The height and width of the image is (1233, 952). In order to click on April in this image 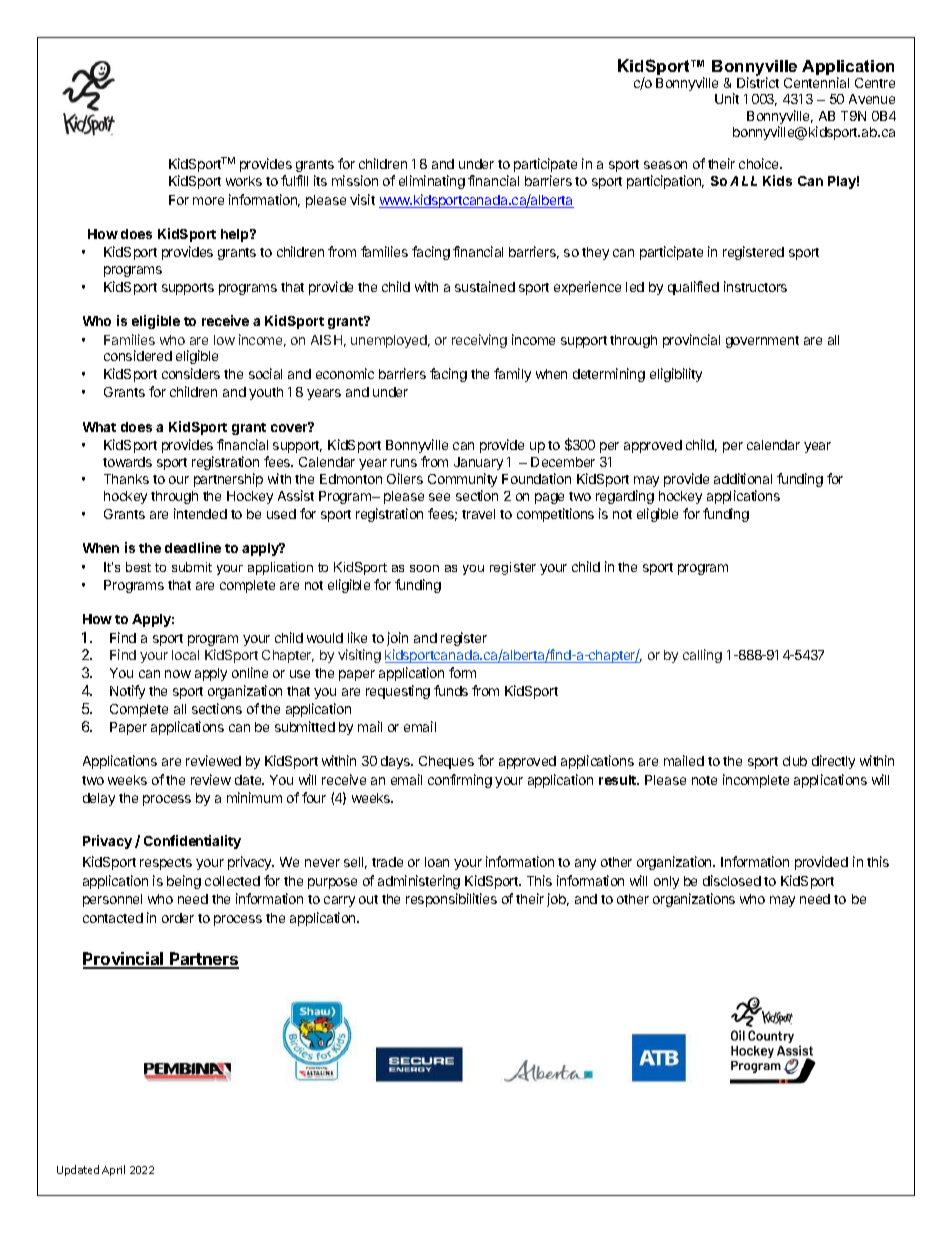, I will do `click(113, 1170)`.
